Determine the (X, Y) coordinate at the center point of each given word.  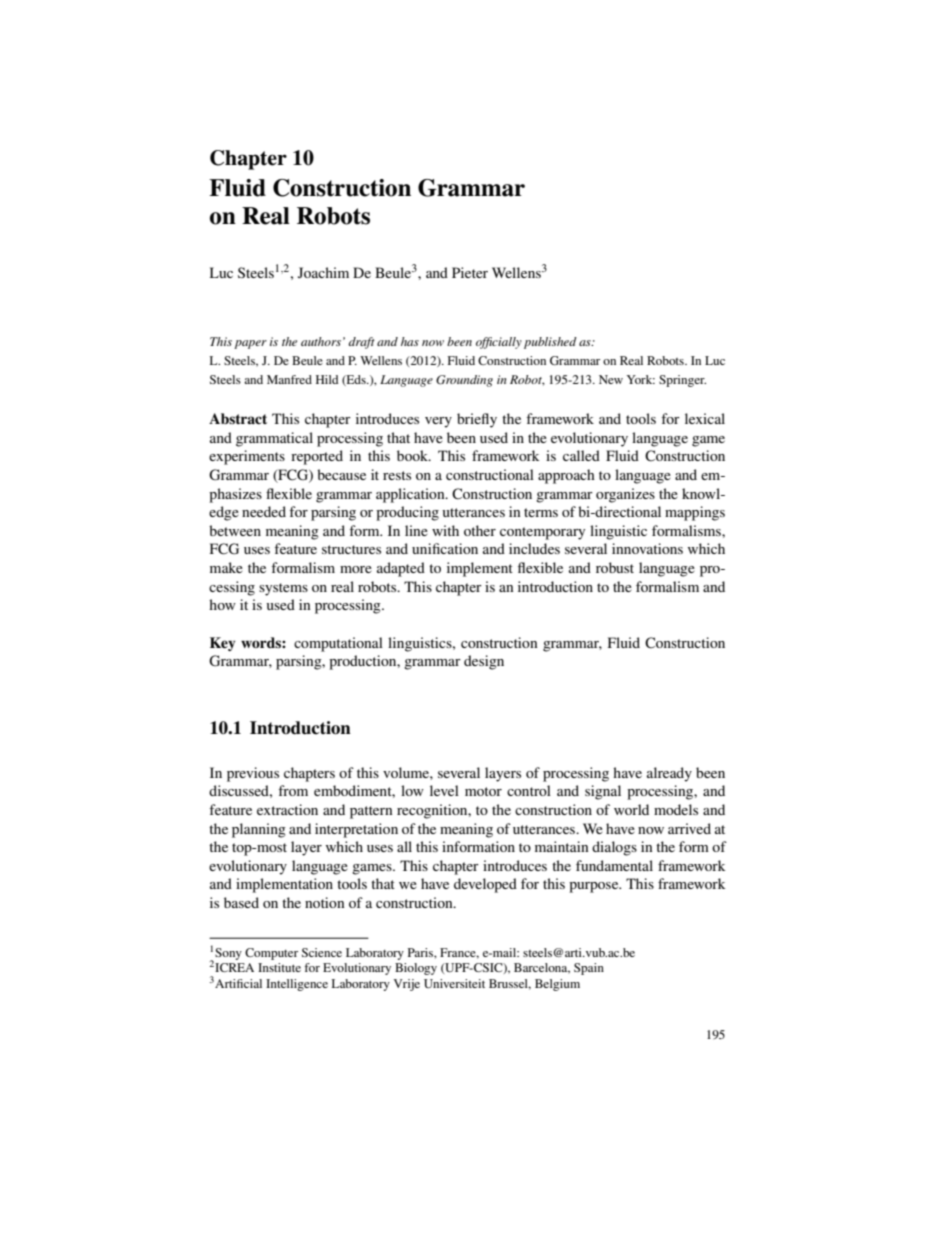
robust (615, 567)
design (484, 662)
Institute (279, 967)
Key (222, 644)
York (641, 379)
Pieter (470, 272)
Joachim (323, 272)
